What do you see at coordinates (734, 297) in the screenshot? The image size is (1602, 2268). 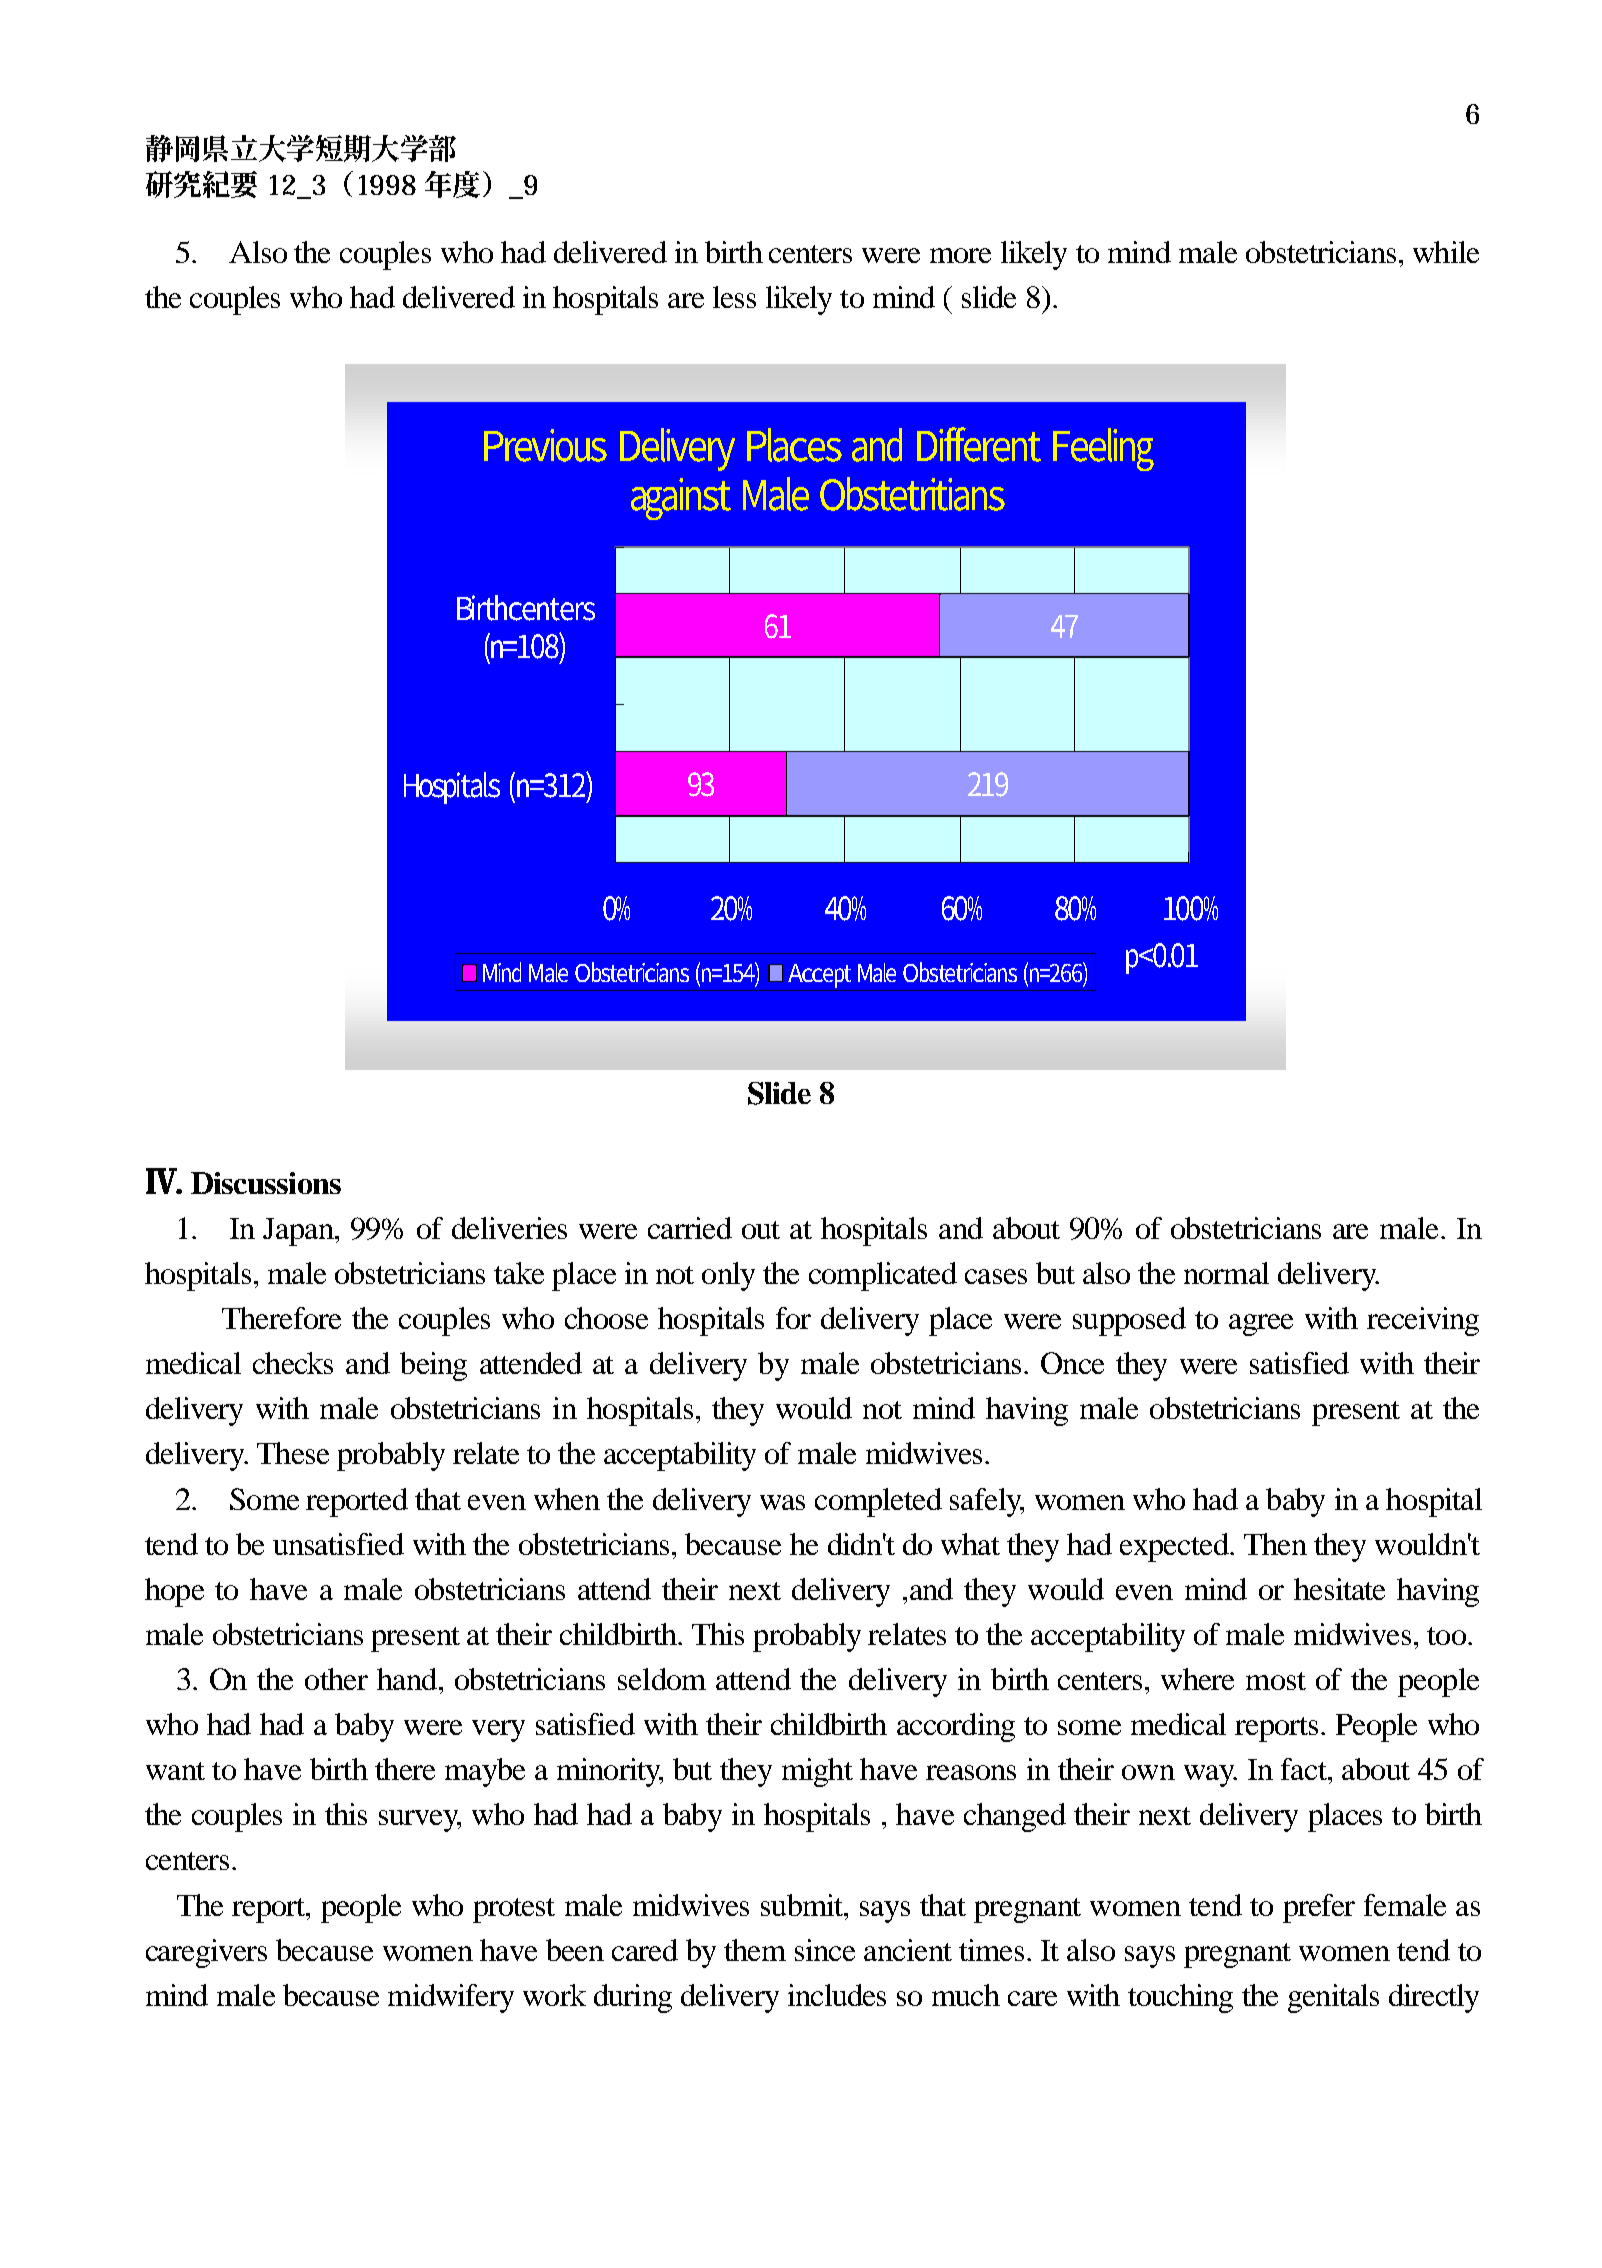 I see `less` at bounding box center [734, 297].
